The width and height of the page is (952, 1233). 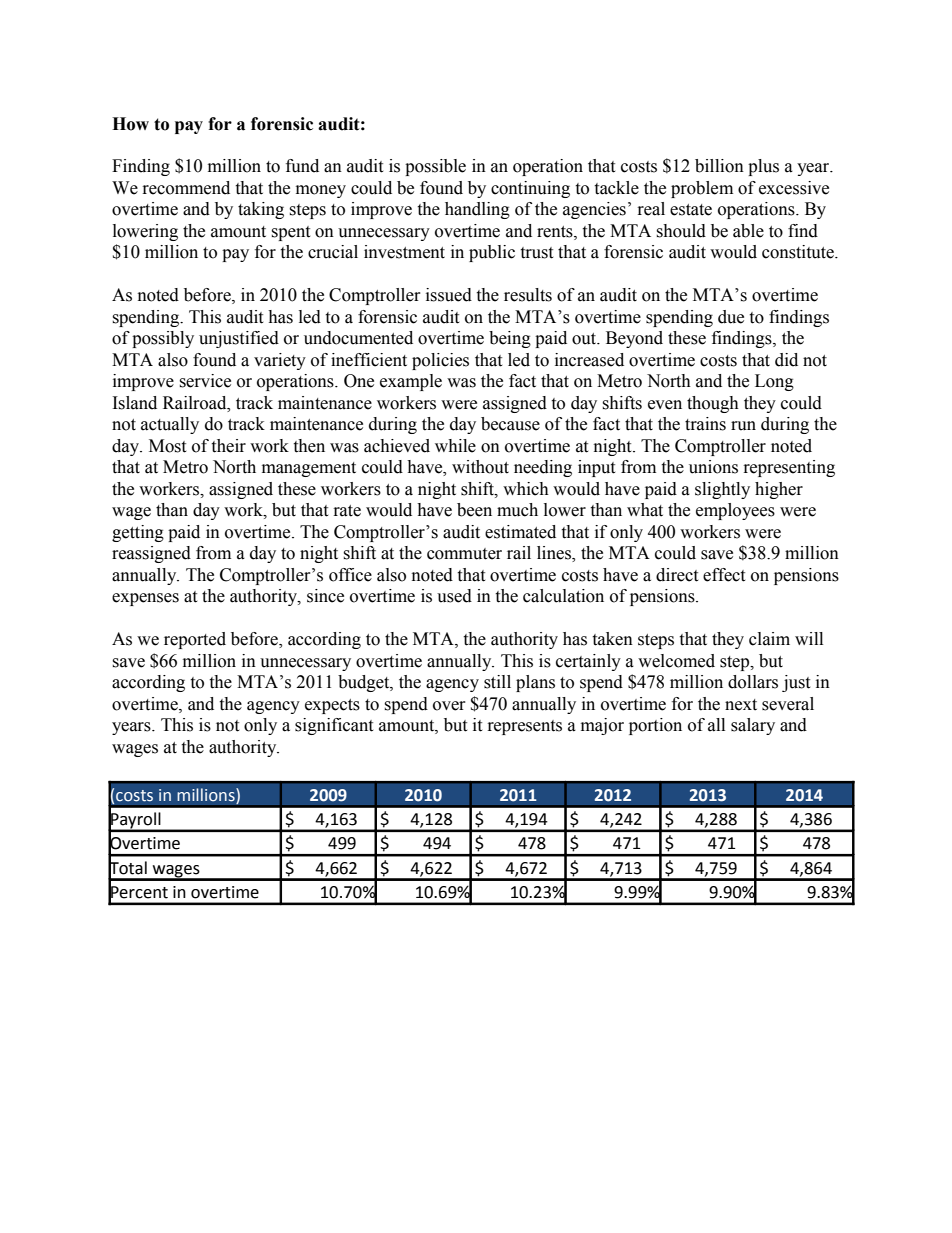 I want to click on slightly, so click(x=722, y=490).
